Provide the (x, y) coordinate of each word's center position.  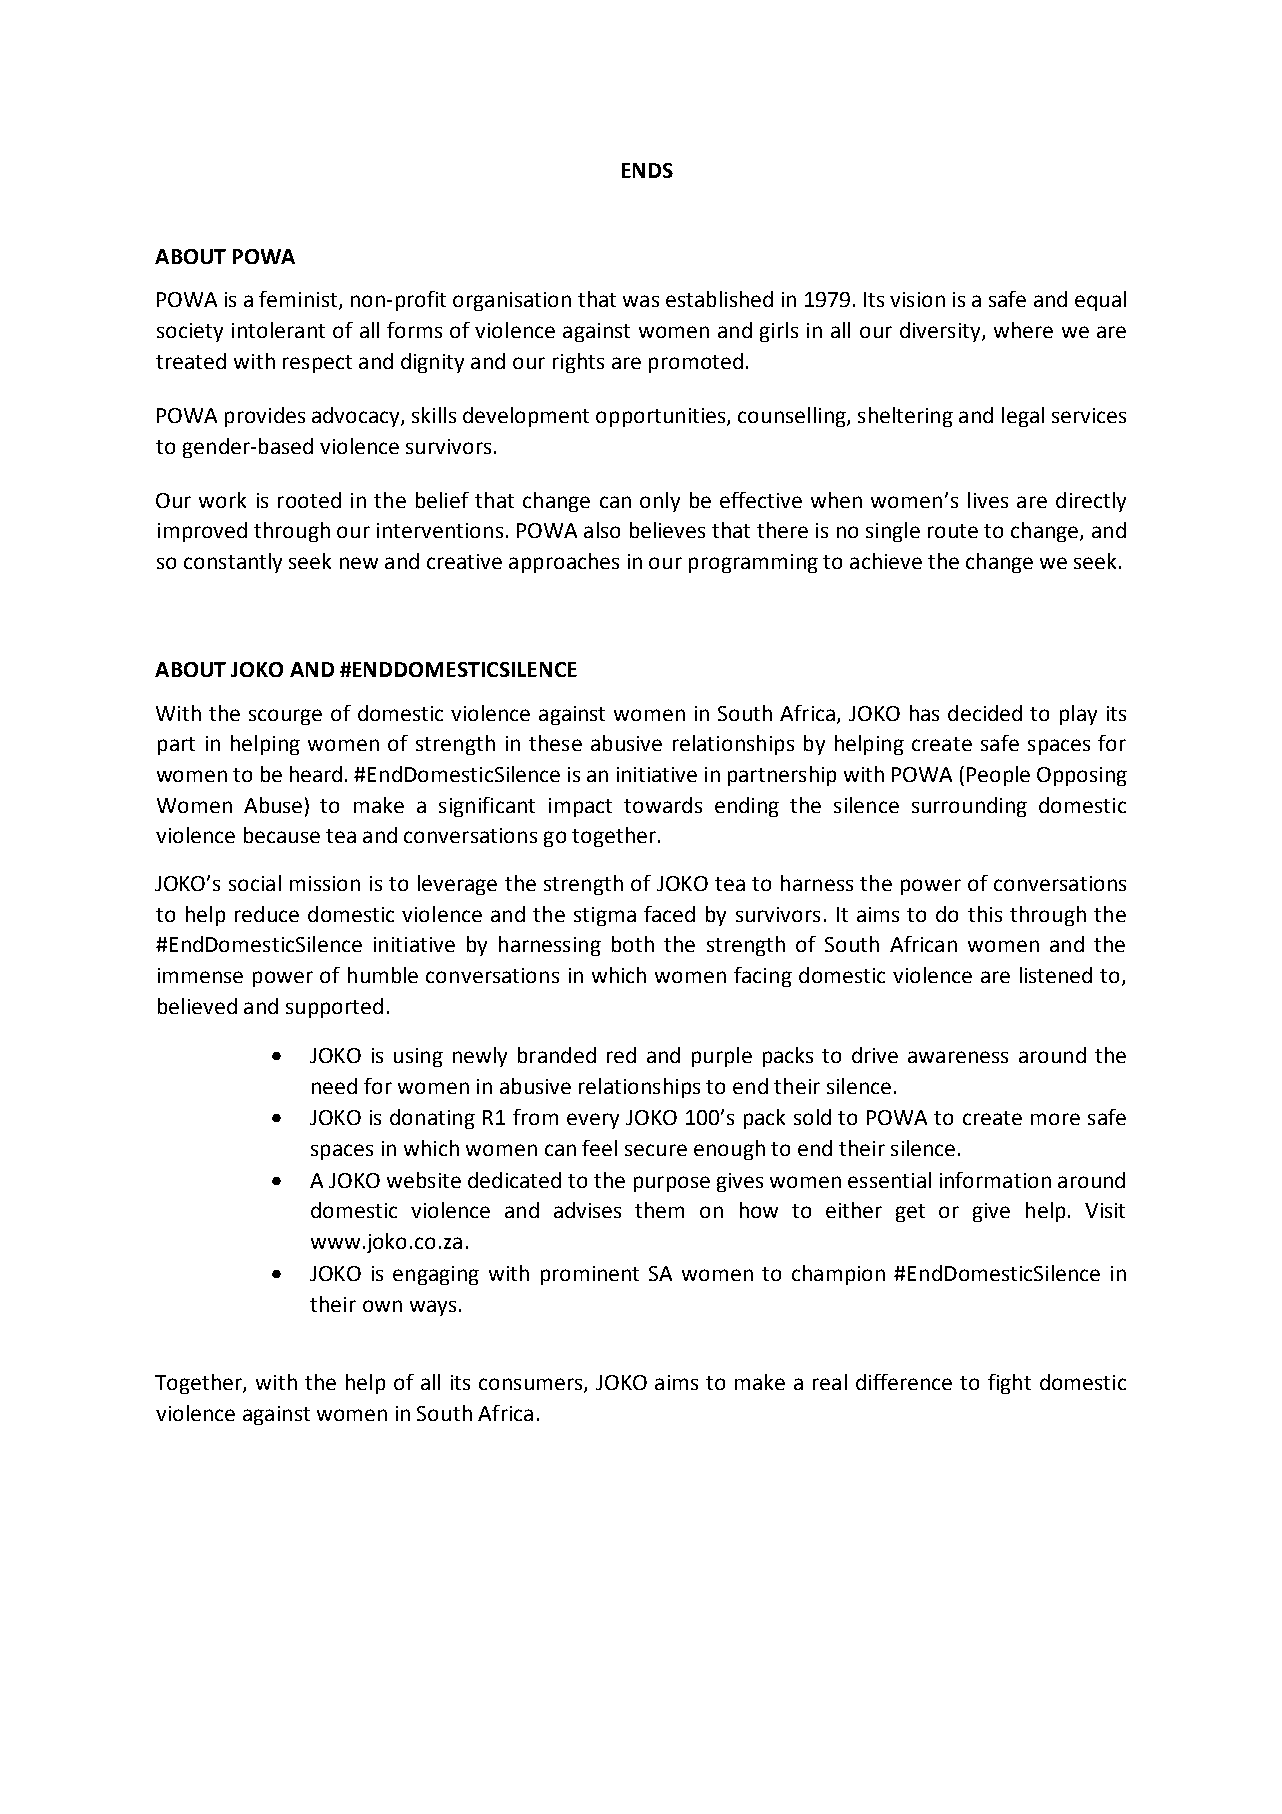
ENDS (647, 170)
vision (917, 299)
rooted (309, 500)
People (998, 776)
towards (663, 805)
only (660, 502)
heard (316, 774)
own (382, 1306)
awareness (958, 1057)
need (334, 1086)
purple (722, 1057)
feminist (299, 300)
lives (988, 500)
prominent (590, 1275)
